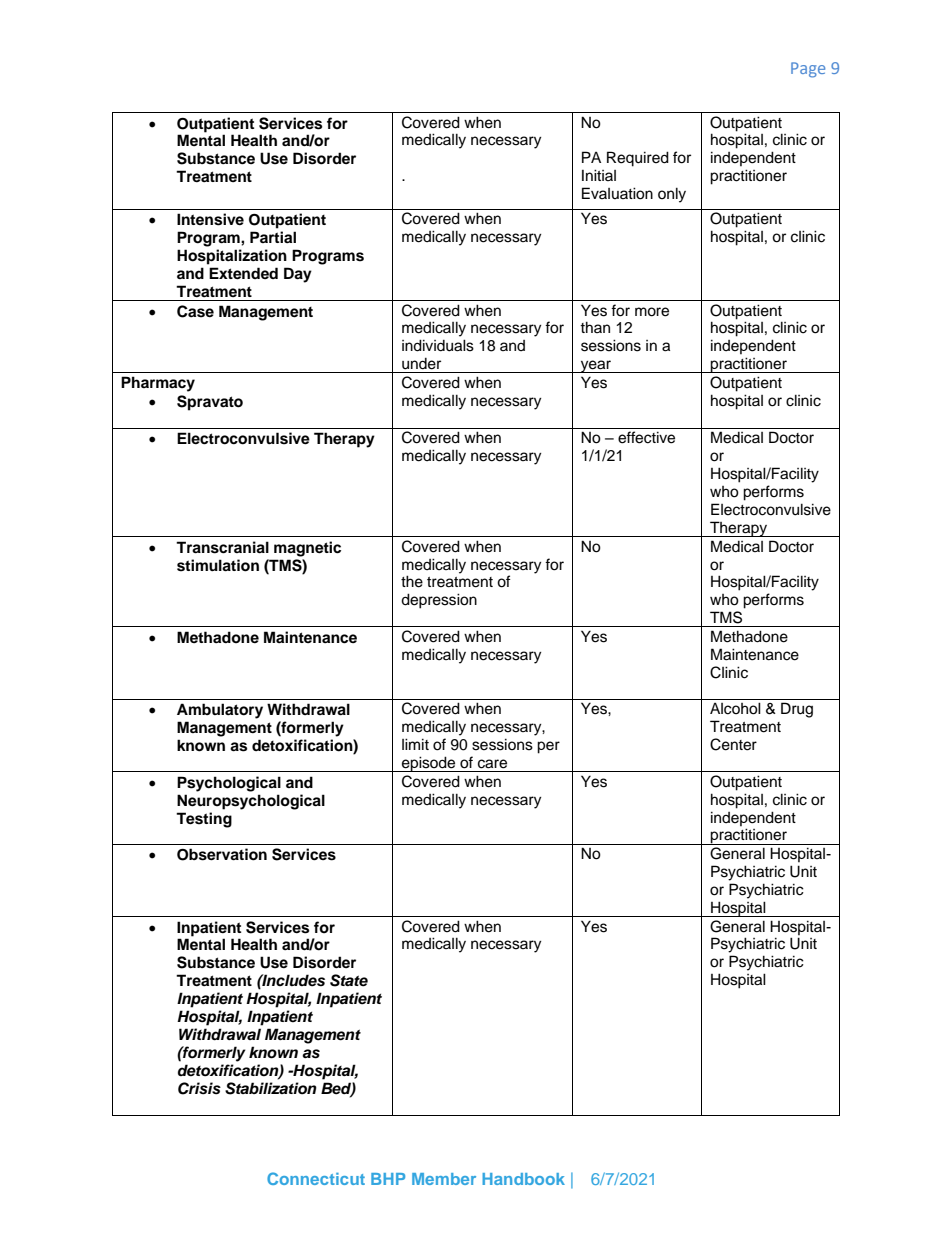 The image size is (952, 1233). Describe the element at coordinates (808, 70) in the page. I see `Page` at that location.
